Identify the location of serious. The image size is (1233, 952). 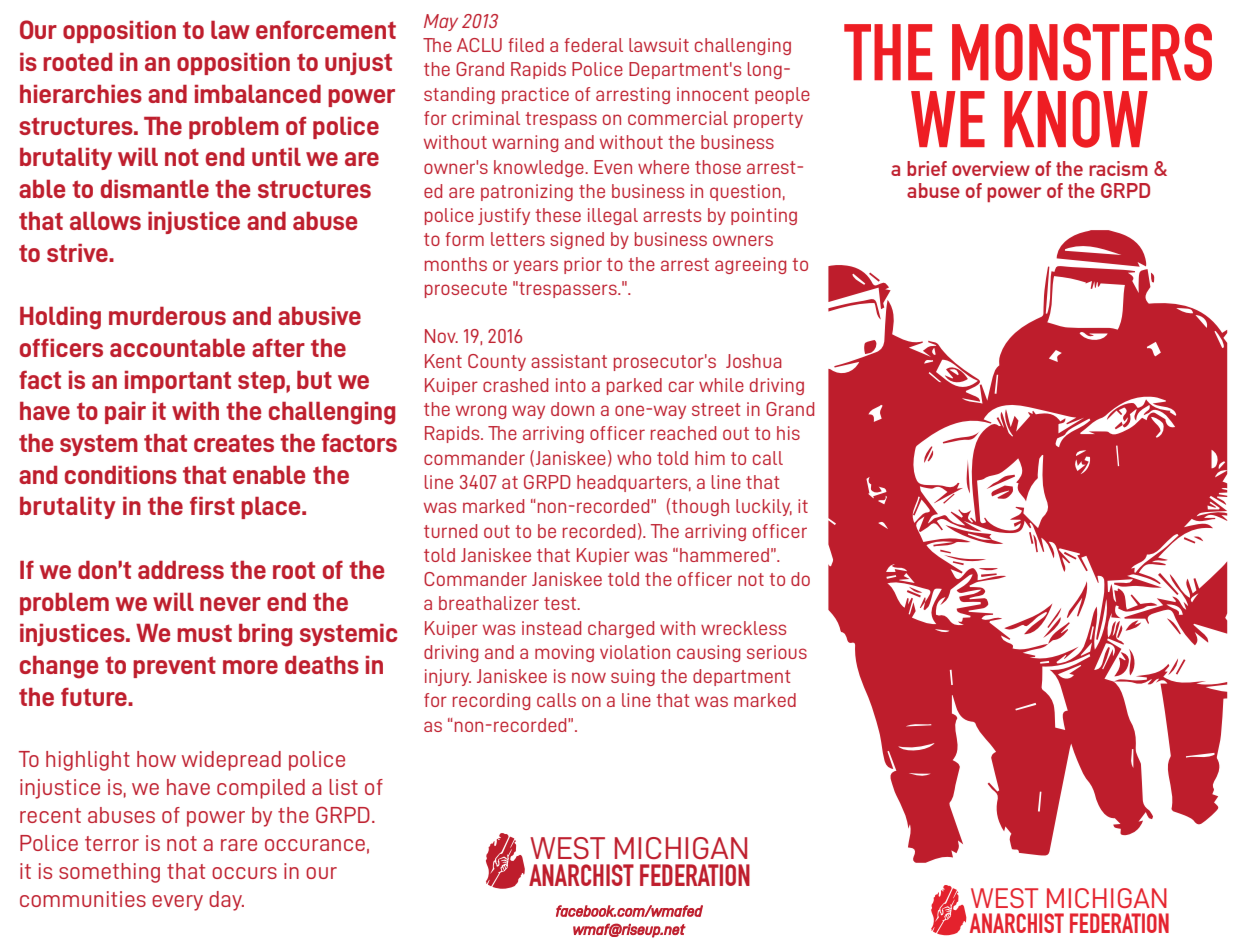
(777, 652).
